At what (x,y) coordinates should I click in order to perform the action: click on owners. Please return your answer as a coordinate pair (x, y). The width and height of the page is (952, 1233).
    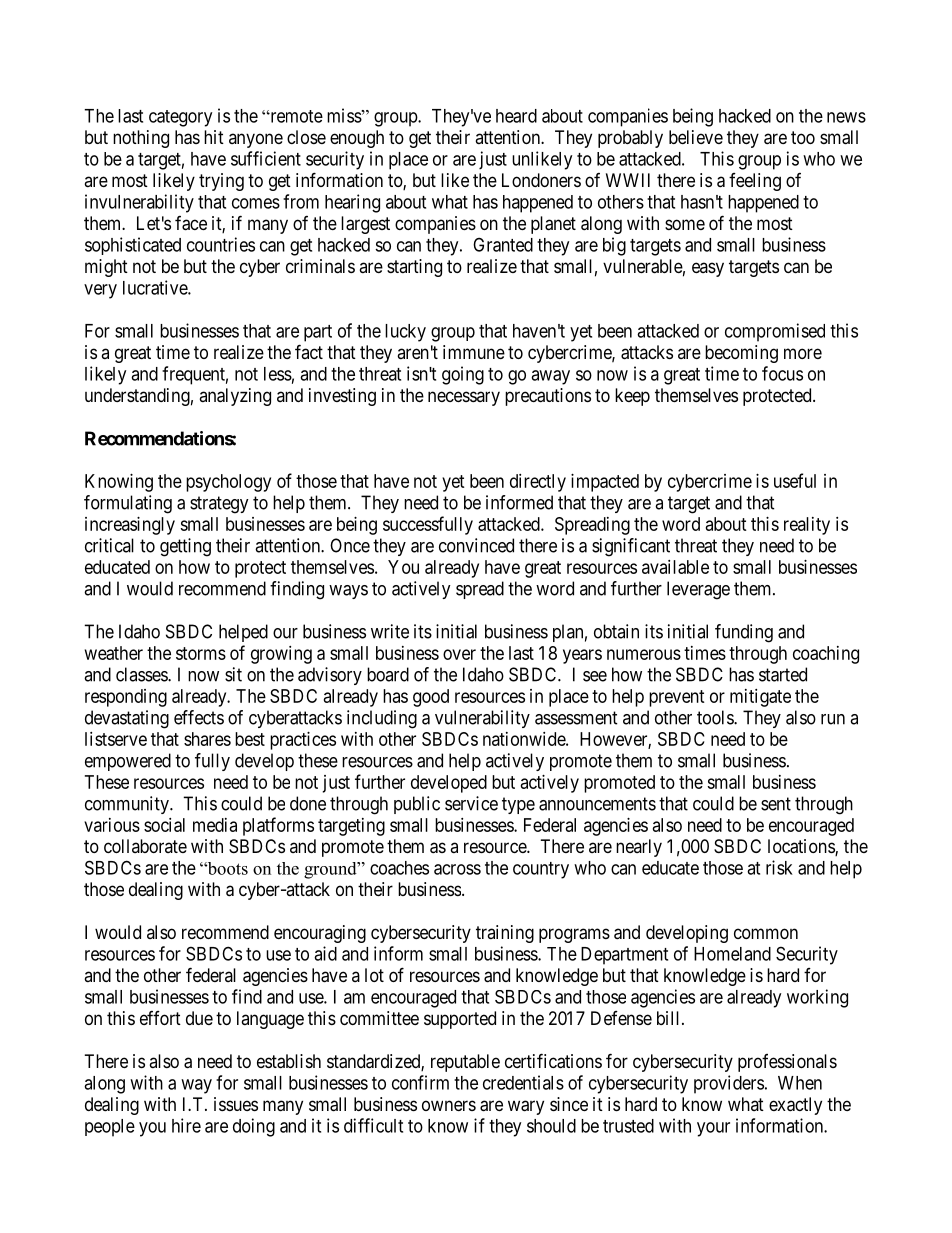
    Looking at the image, I should click on (449, 1105).
